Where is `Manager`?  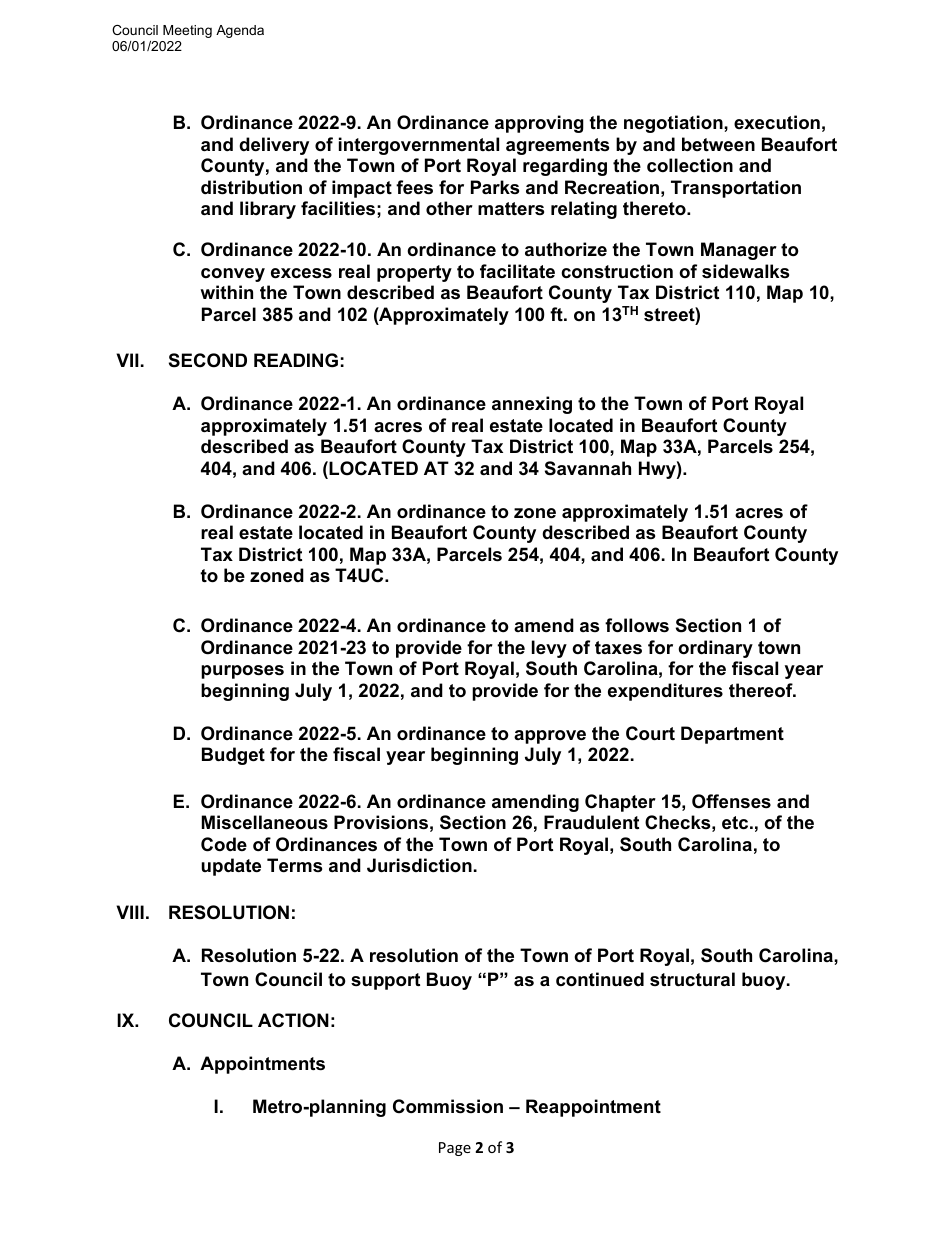
Manager is located at coordinates (739, 251).
